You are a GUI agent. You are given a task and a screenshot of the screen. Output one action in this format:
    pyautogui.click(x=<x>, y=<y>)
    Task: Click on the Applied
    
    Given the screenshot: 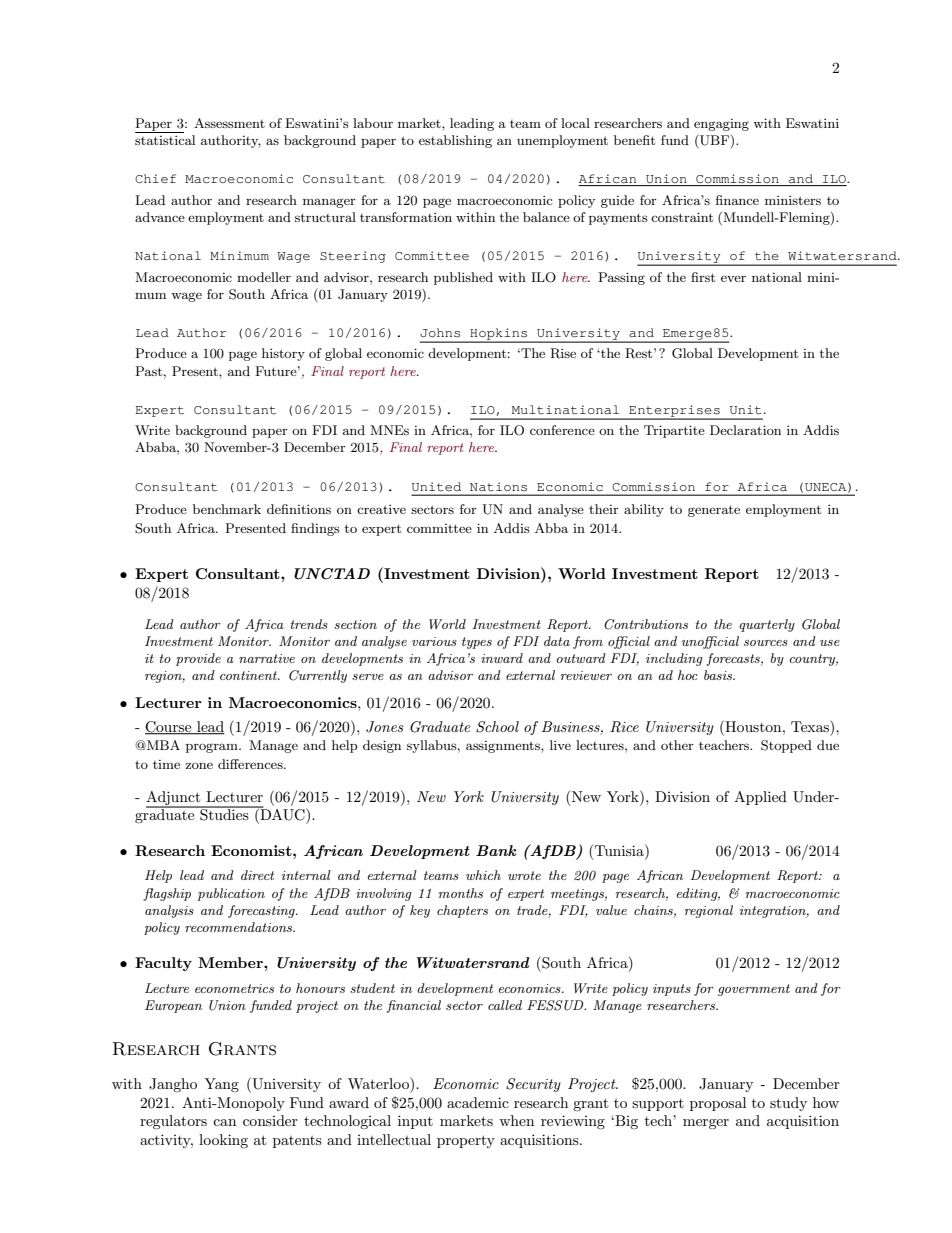 What is the action you would take?
    pyautogui.click(x=760, y=798)
